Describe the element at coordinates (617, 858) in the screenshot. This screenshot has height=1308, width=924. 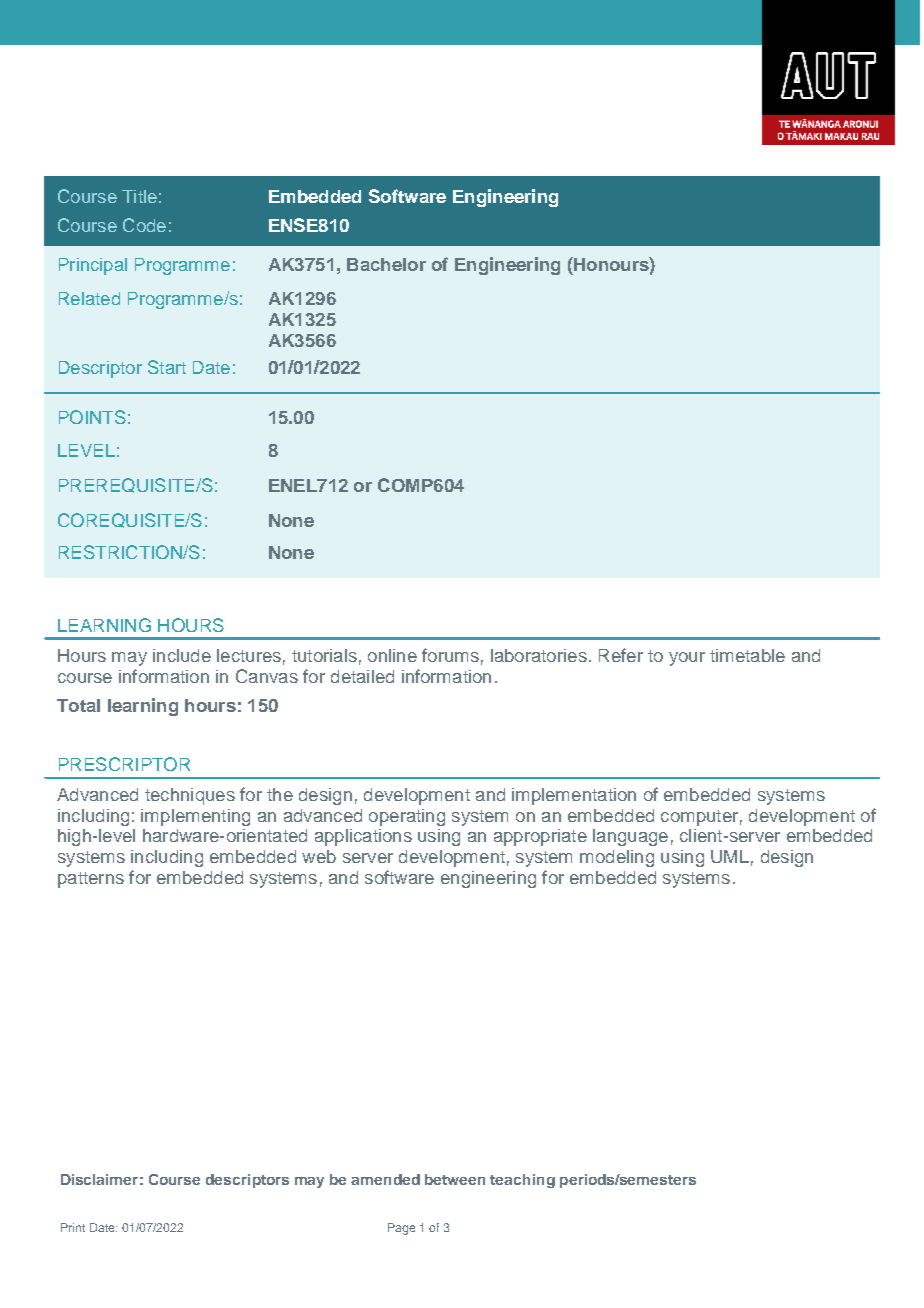
I see `modeling` at that location.
